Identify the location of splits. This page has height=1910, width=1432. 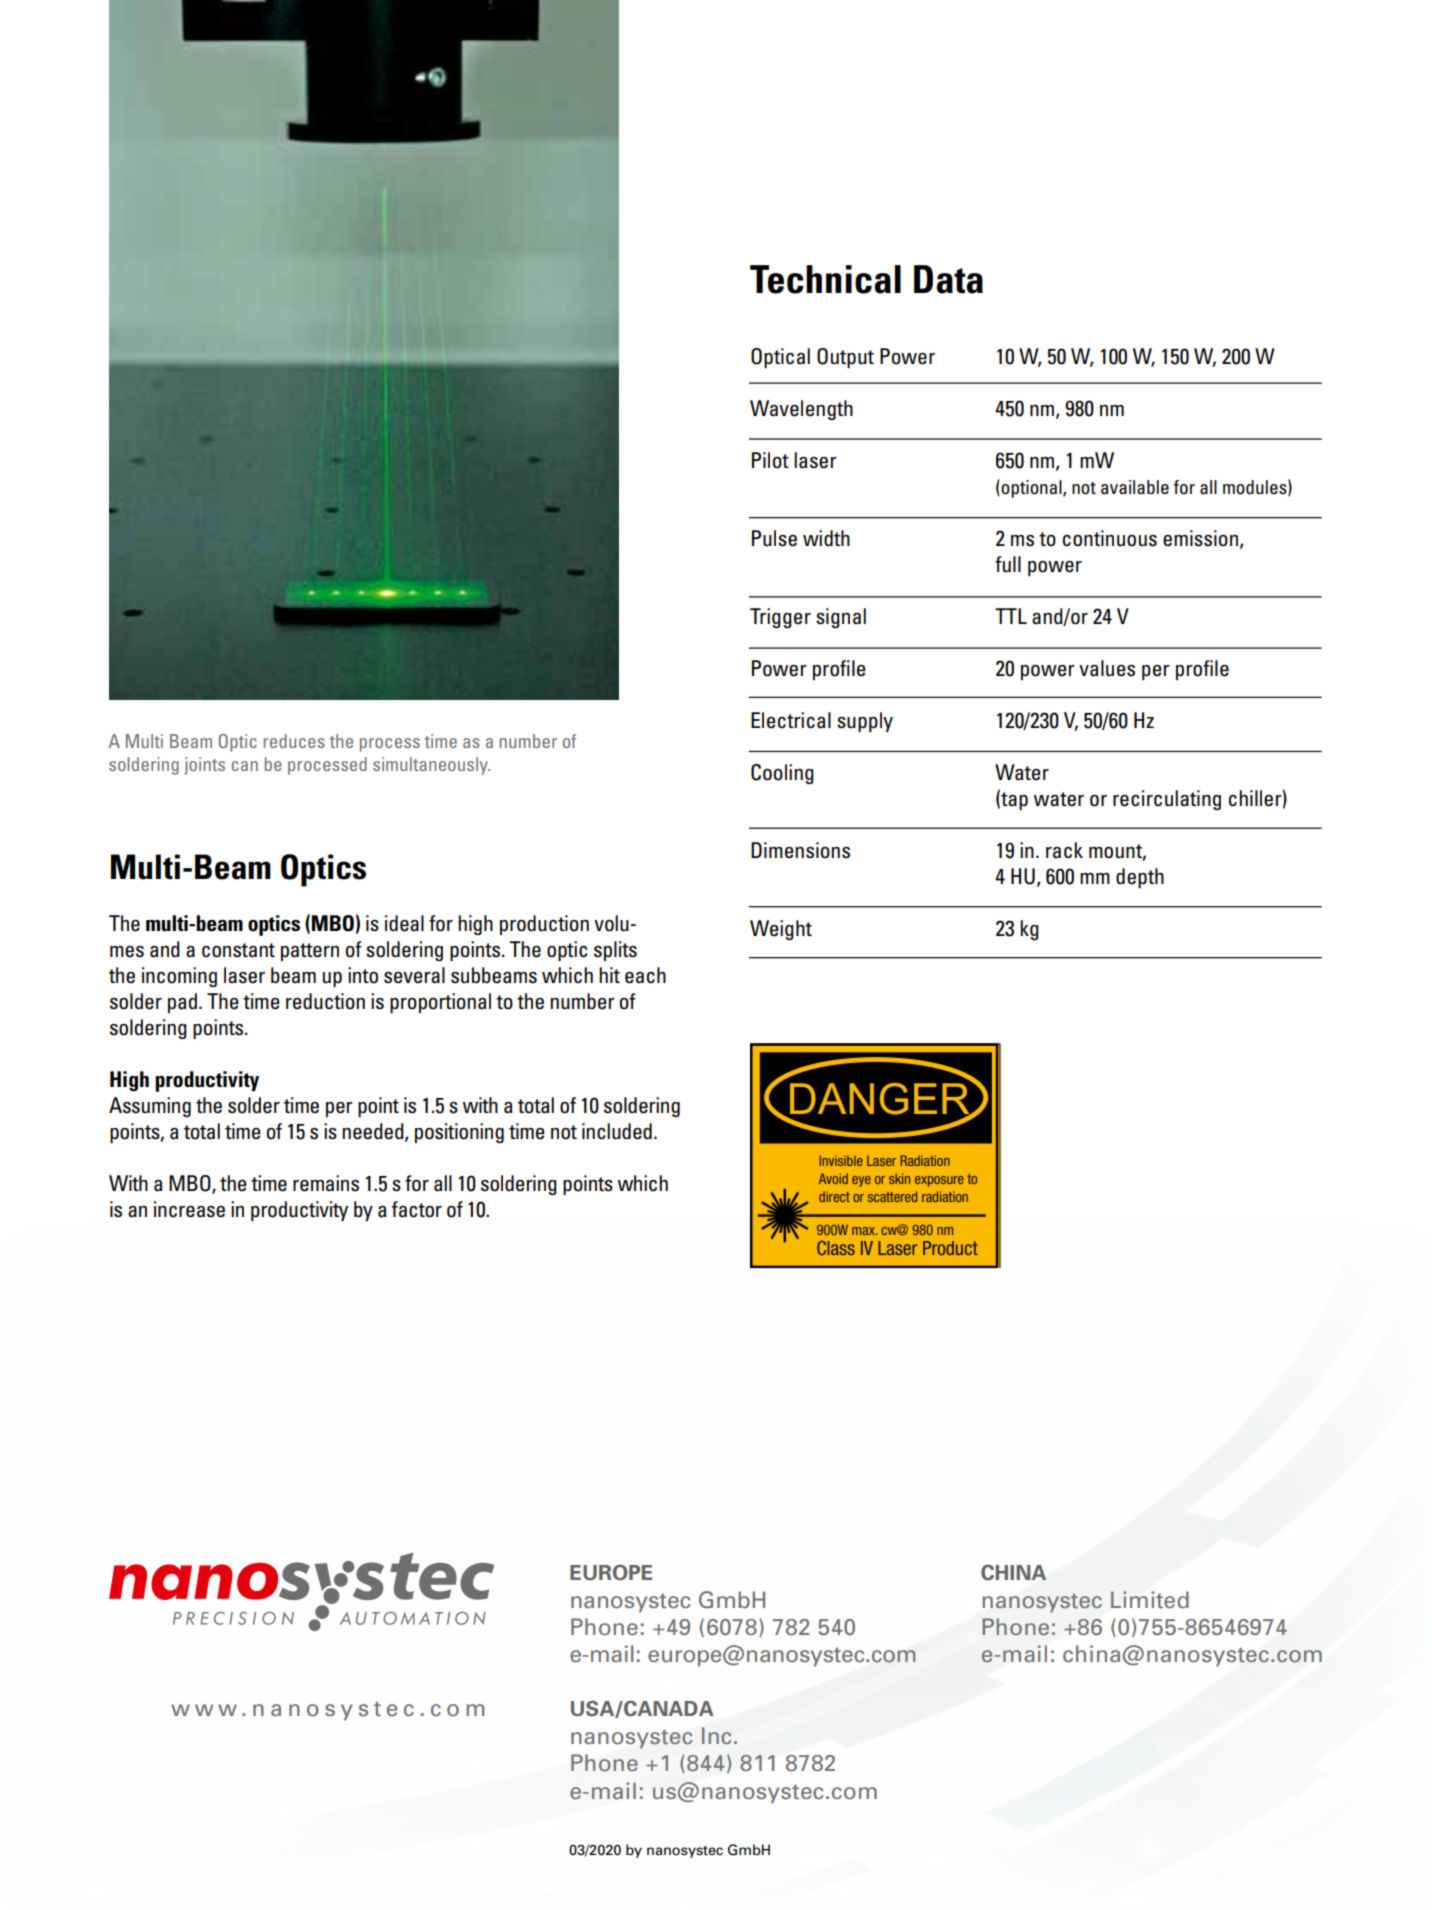
(615, 951).
